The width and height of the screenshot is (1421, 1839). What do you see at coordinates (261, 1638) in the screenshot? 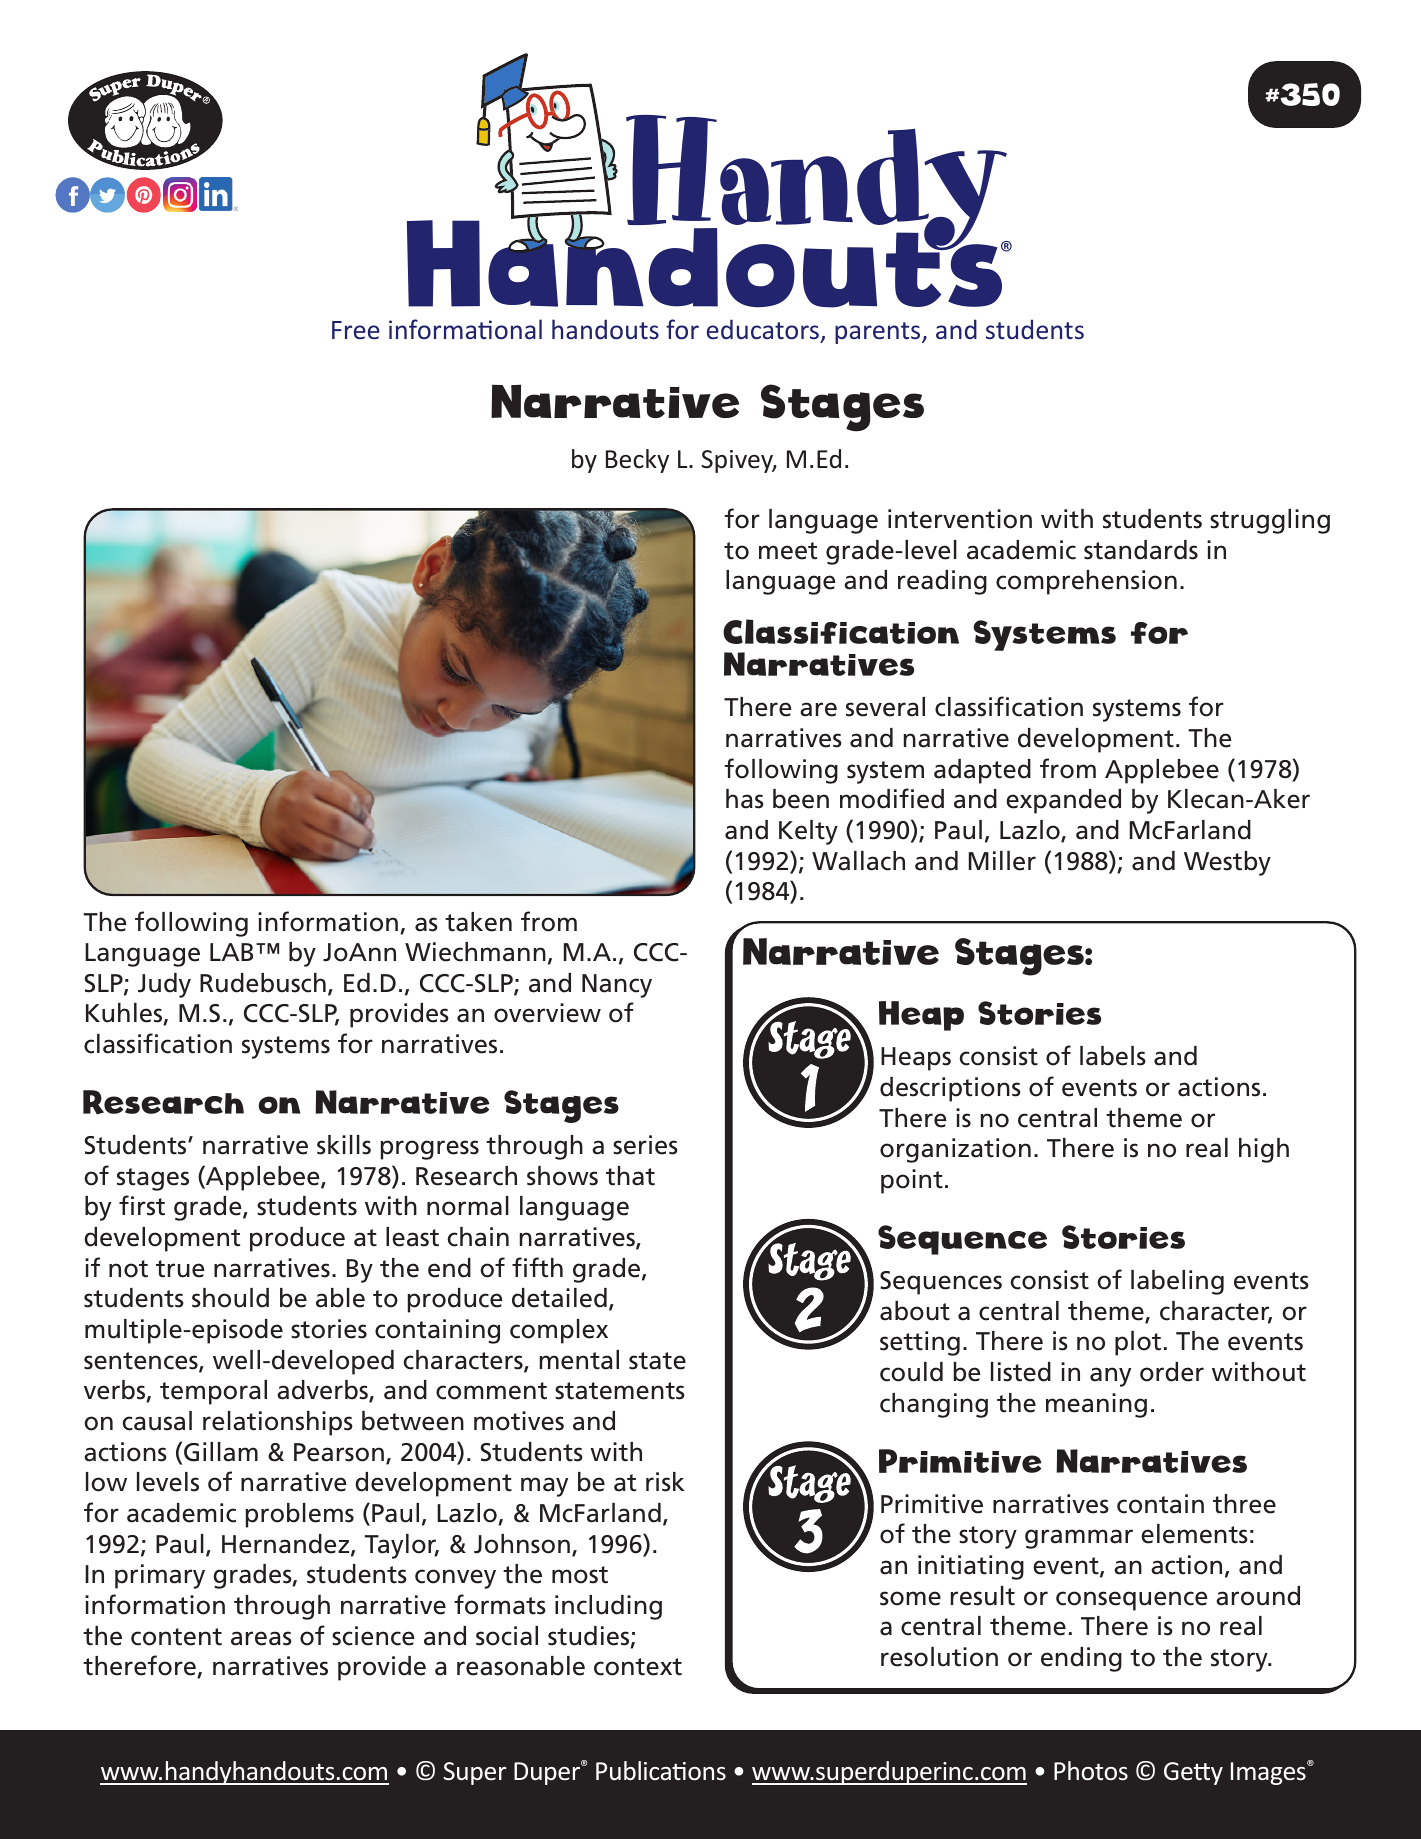
I see `areas` at bounding box center [261, 1638].
